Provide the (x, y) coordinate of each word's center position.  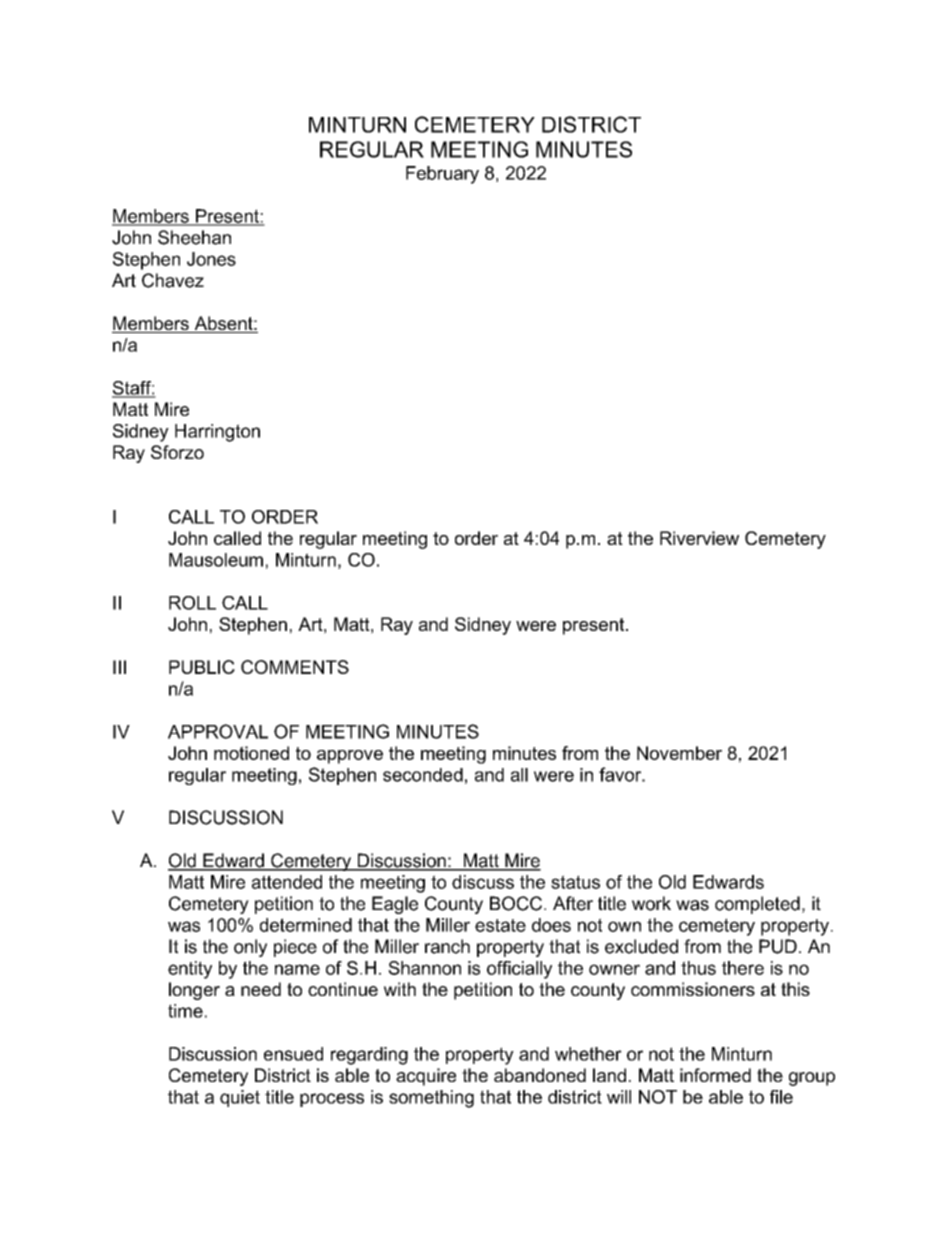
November (679, 753)
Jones (211, 259)
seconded (423, 775)
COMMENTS (295, 667)
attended (287, 882)
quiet (240, 1098)
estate (500, 925)
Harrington (217, 433)
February (442, 175)
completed (757, 905)
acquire (426, 1077)
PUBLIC (202, 667)
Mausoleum (216, 560)
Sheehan (194, 237)
